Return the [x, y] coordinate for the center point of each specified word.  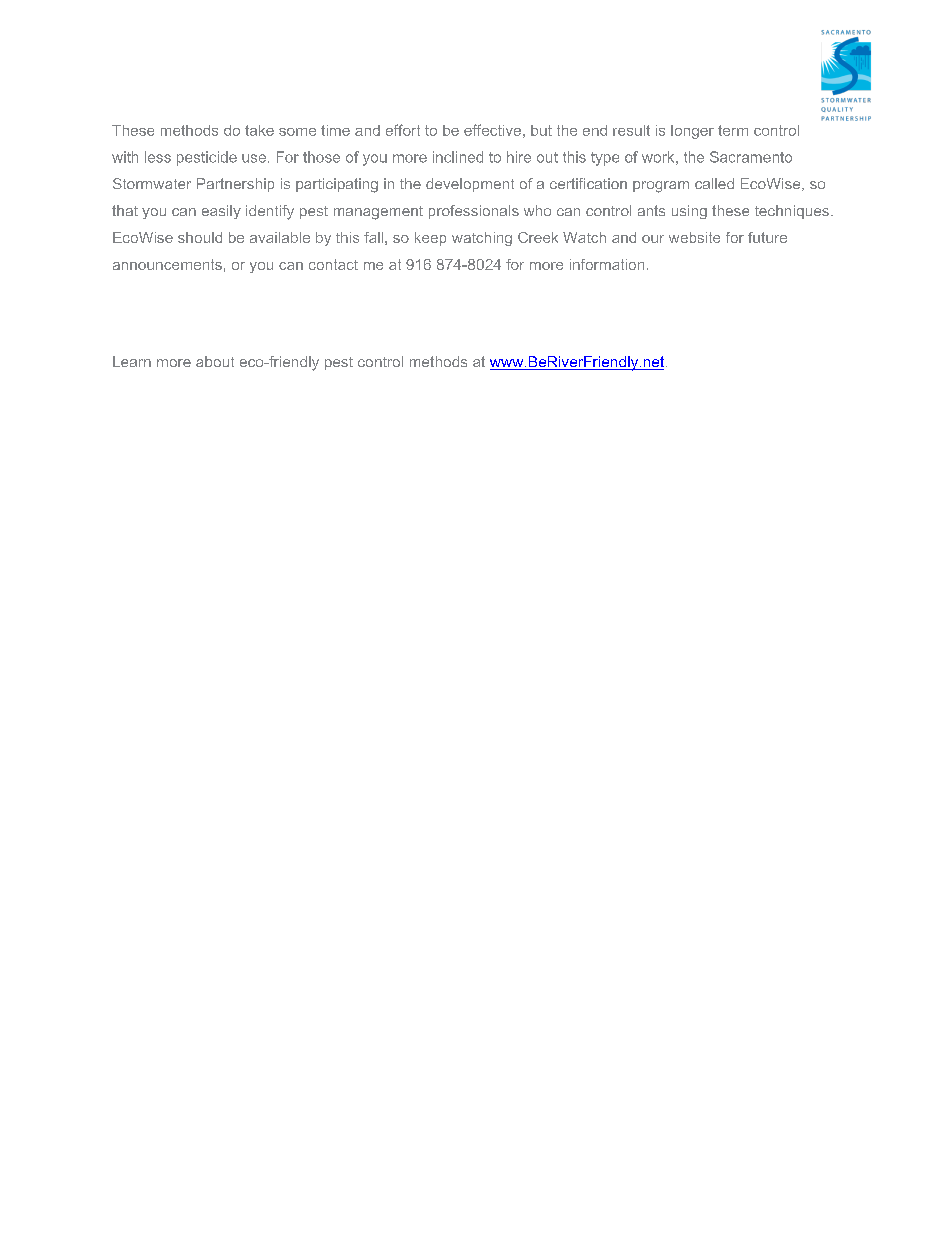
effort [403, 130]
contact [333, 264]
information [607, 264]
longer [692, 132]
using [689, 212]
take [259, 130]
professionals [474, 212]
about [215, 361]
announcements [167, 264]
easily [221, 212]
